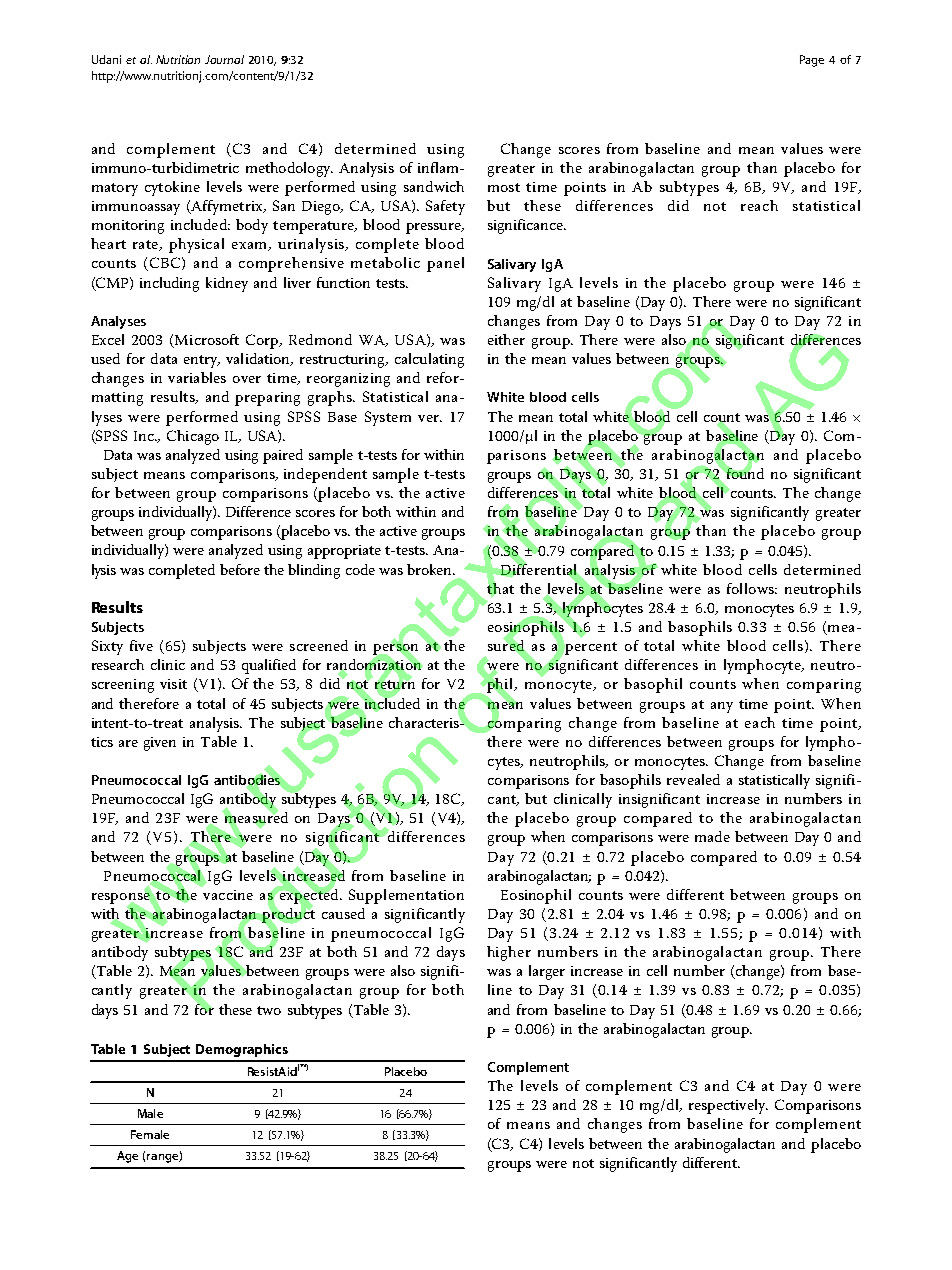  Describe the element at coordinates (388, 418) in the page. I see `System` at that location.
